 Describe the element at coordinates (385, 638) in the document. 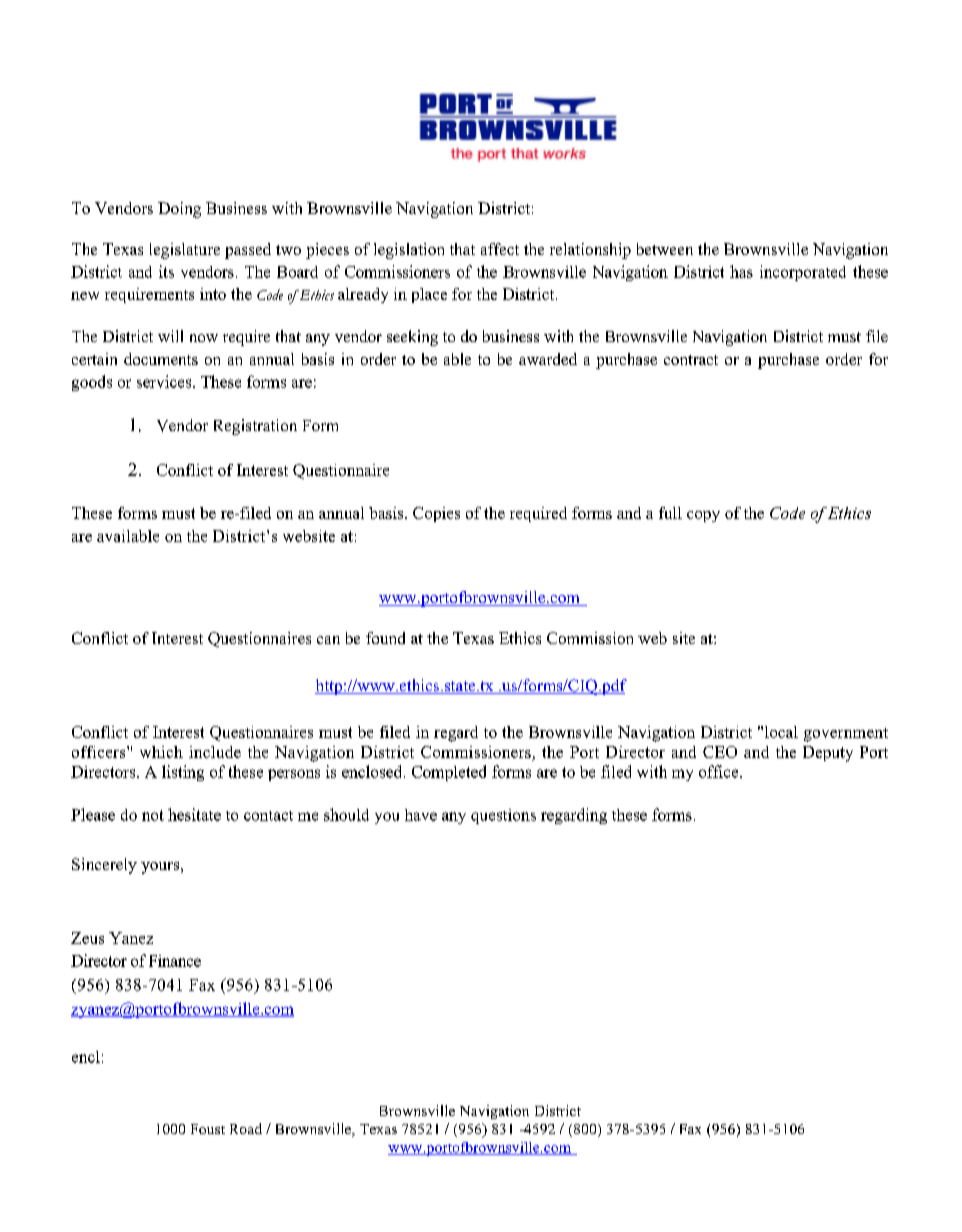

I see `found` at that location.
